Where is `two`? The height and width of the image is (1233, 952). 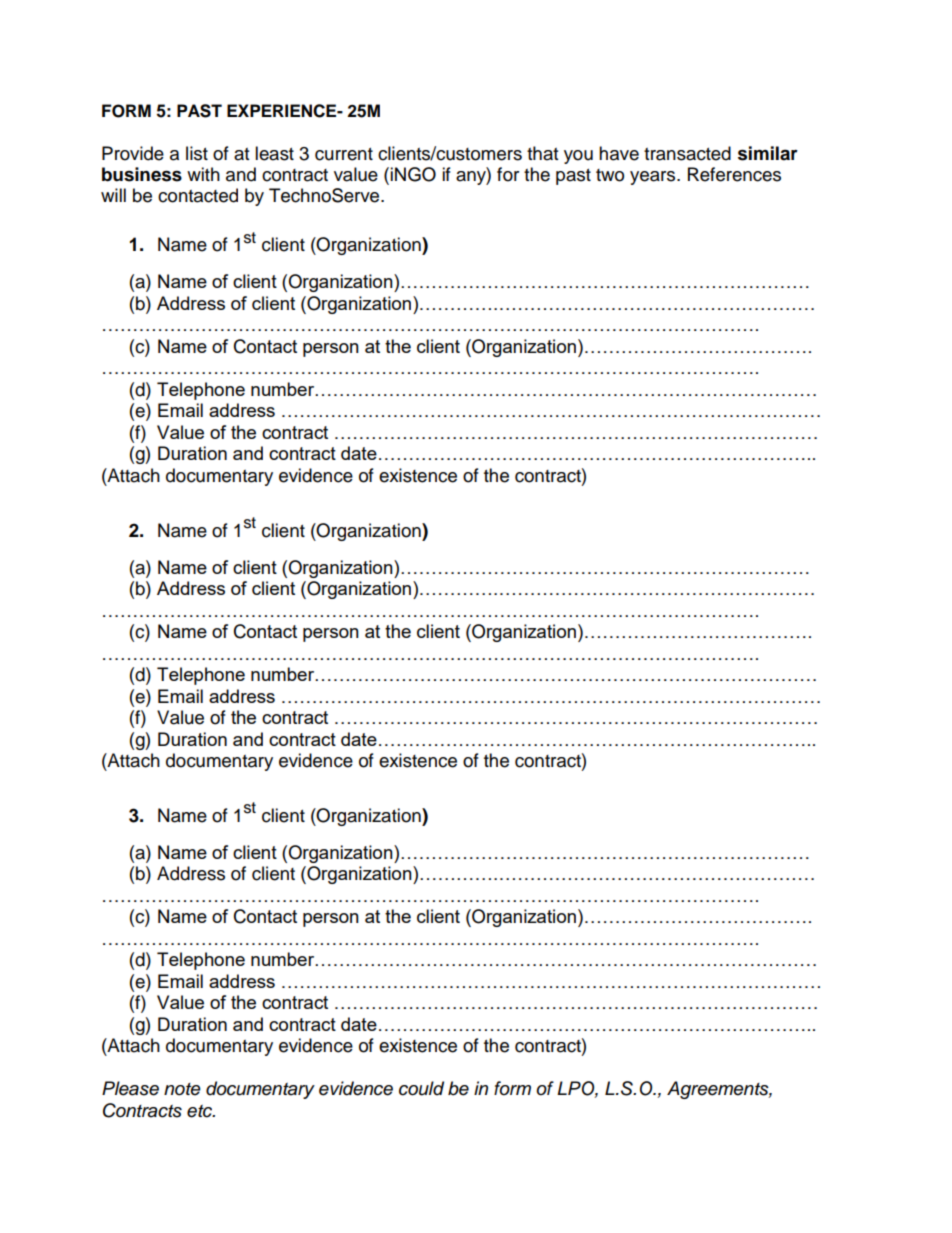 two is located at coordinates (610, 175).
